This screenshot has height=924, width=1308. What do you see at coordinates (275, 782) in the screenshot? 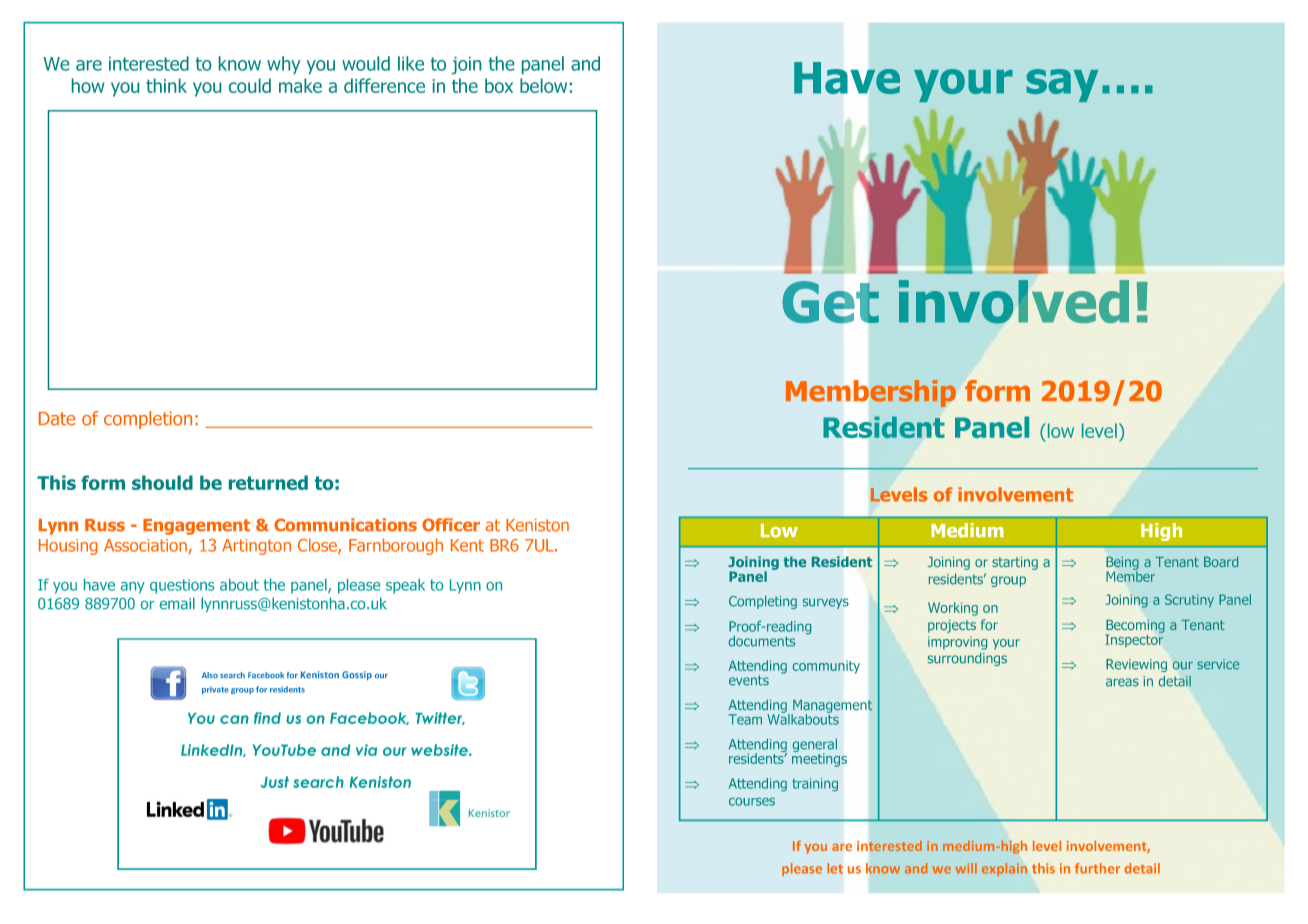
I see `Just` at bounding box center [275, 782].
